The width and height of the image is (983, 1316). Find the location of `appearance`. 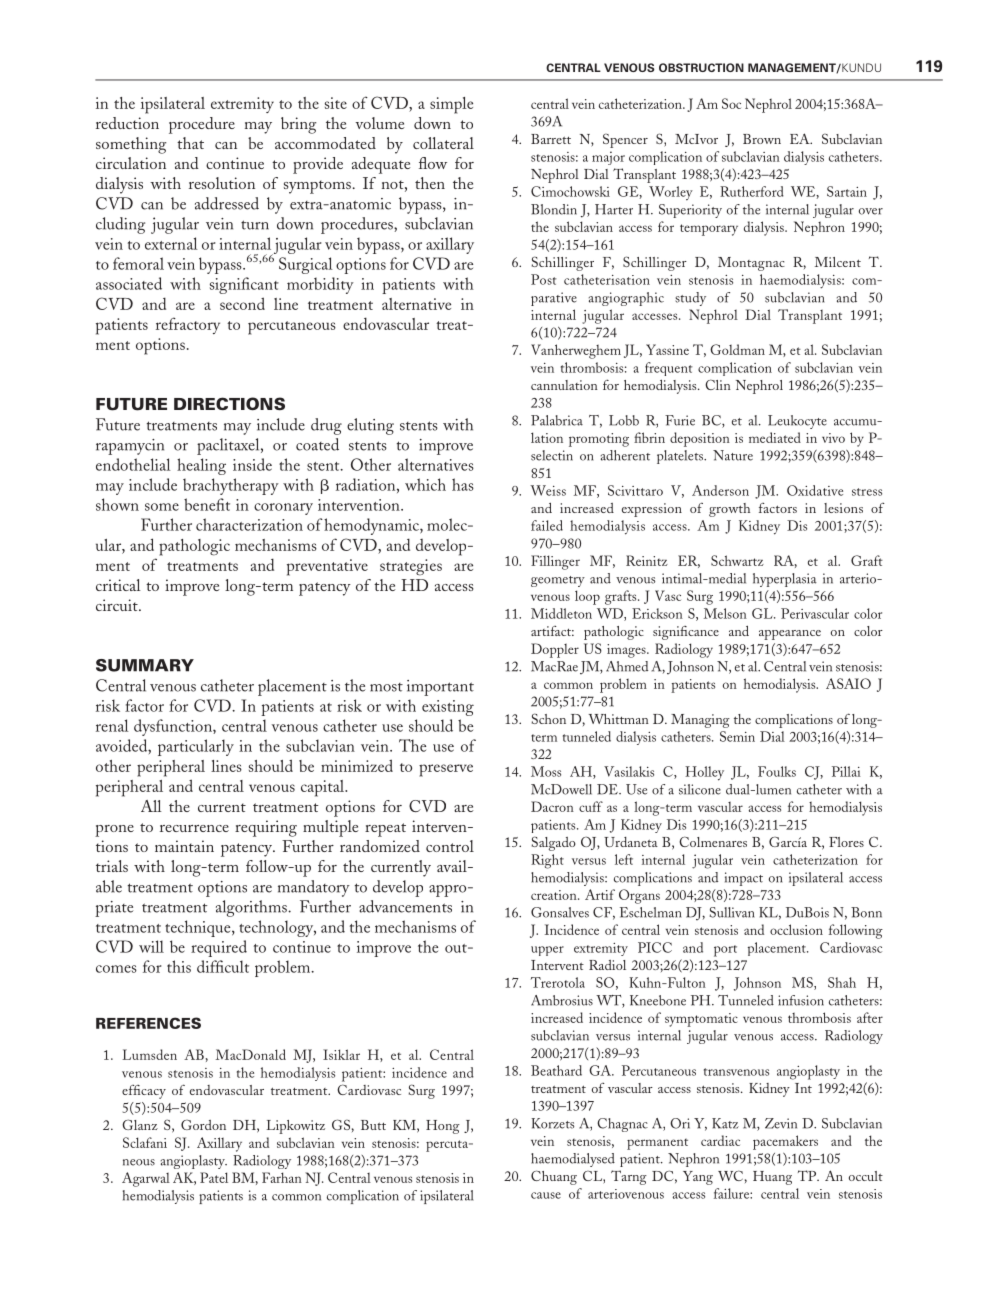

appearance is located at coordinates (790, 635).
